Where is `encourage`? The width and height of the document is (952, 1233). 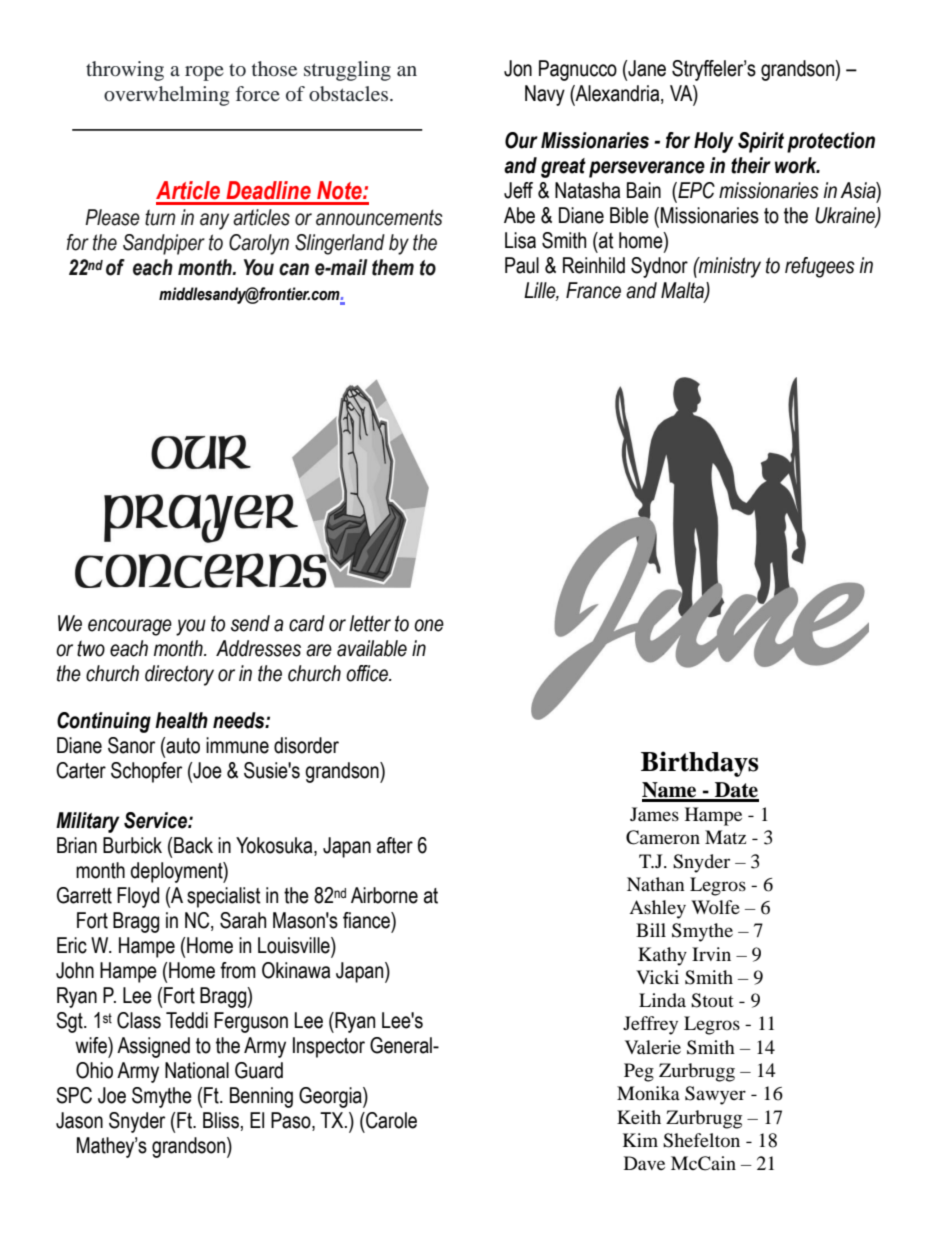 encourage is located at coordinates (130, 627).
